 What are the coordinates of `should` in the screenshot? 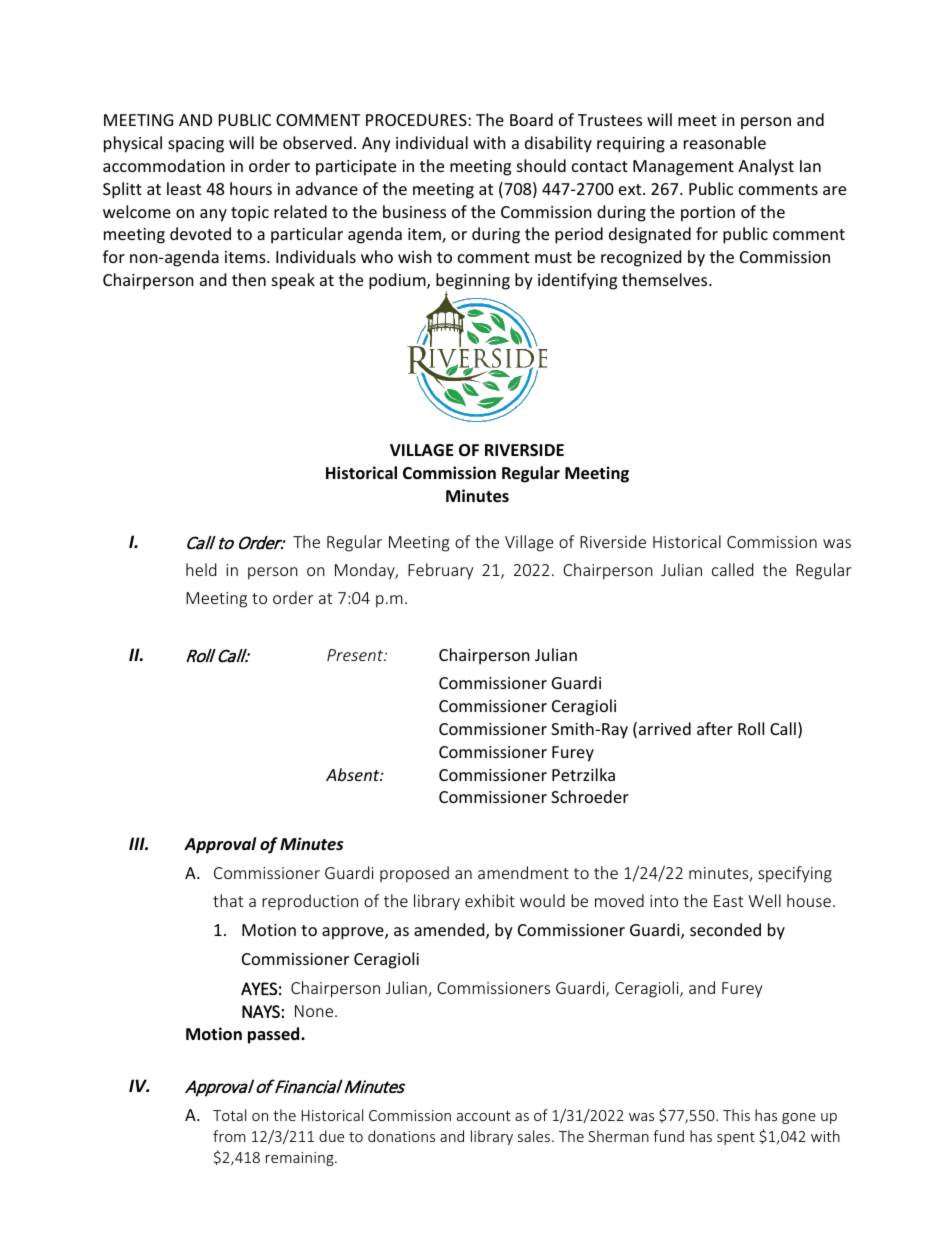 It's located at (541, 165).
